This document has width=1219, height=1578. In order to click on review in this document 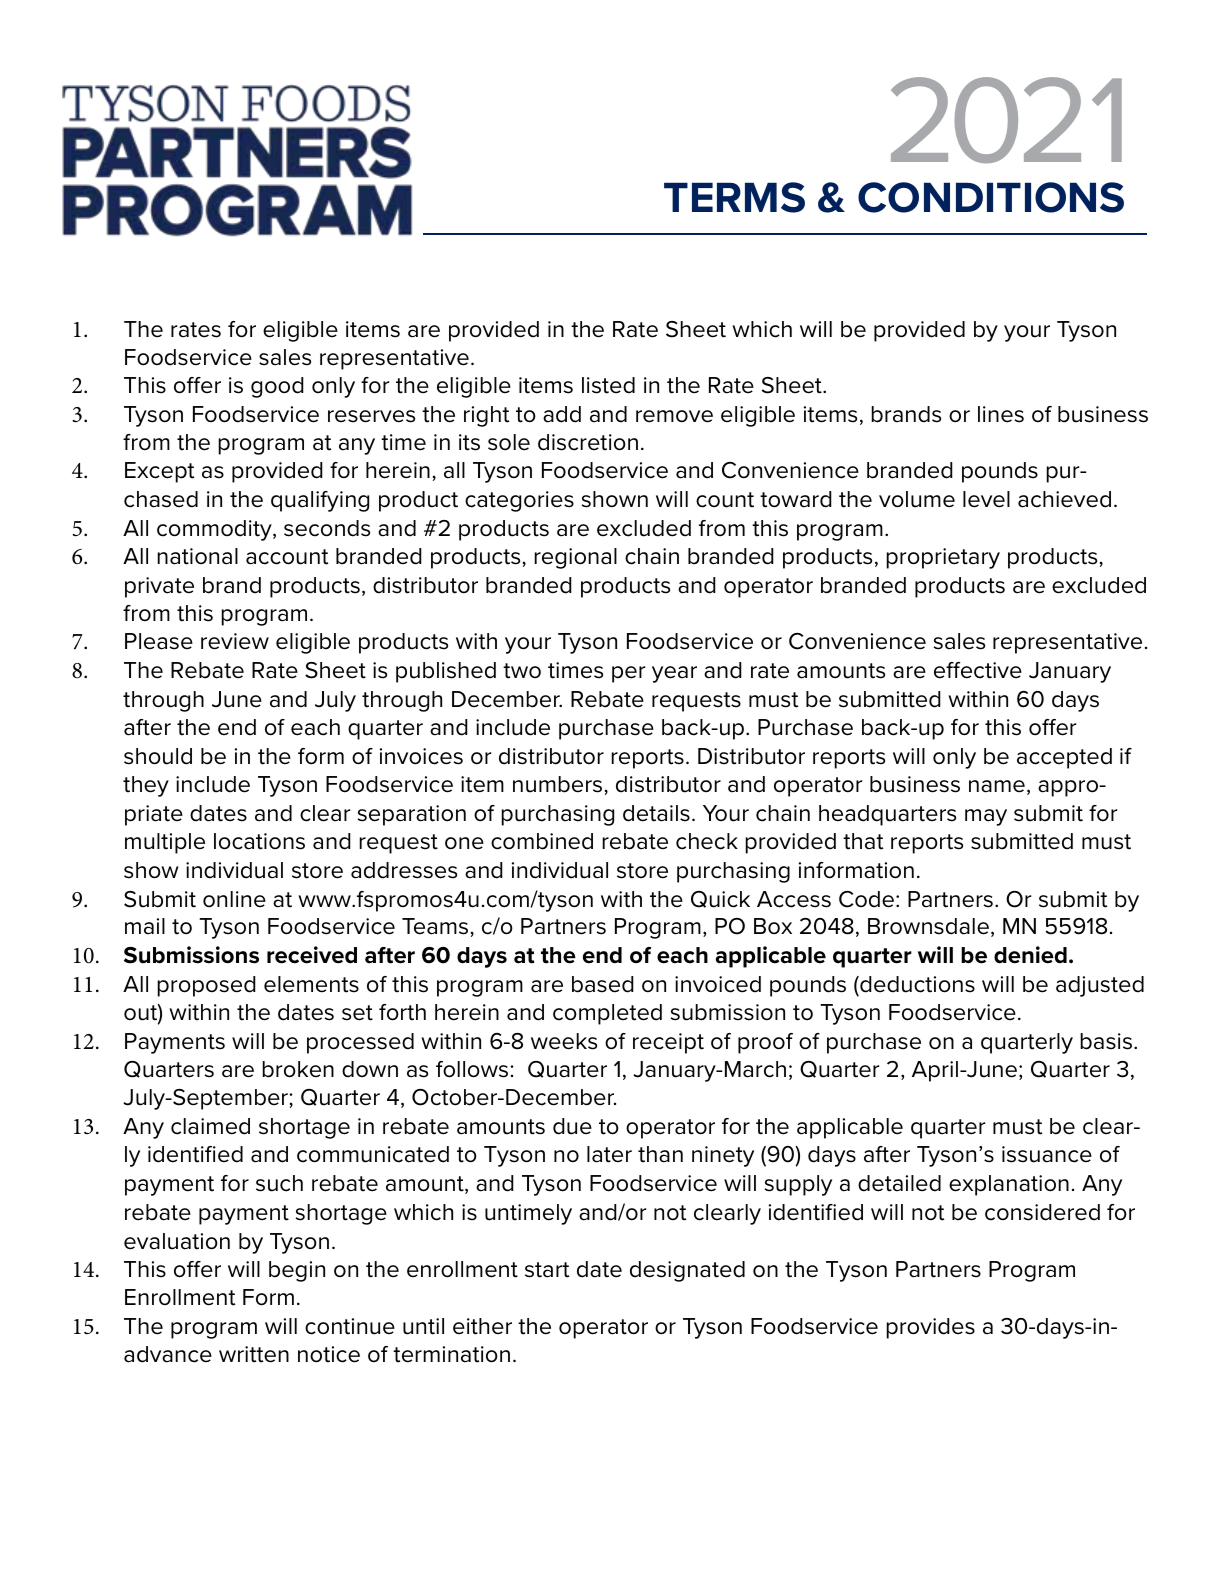, I will do `click(235, 641)`.
